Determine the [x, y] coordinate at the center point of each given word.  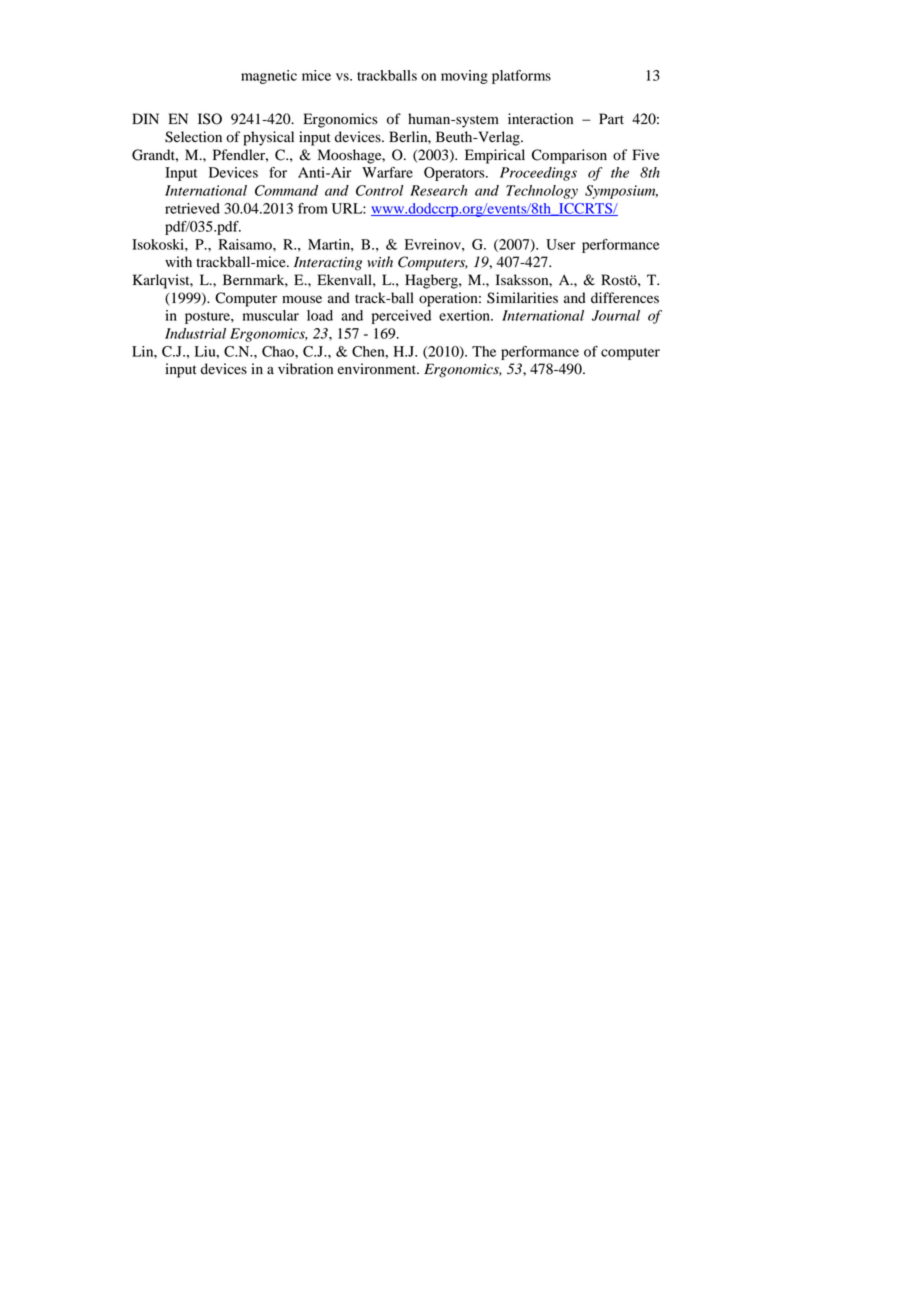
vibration [305, 369]
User [560, 244]
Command [286, 190]
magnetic [269, 77]
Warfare [387, 172]
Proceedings [538, 174]
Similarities [522, 298]
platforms [521, 77]
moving [464, 77]
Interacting [328, 264]
